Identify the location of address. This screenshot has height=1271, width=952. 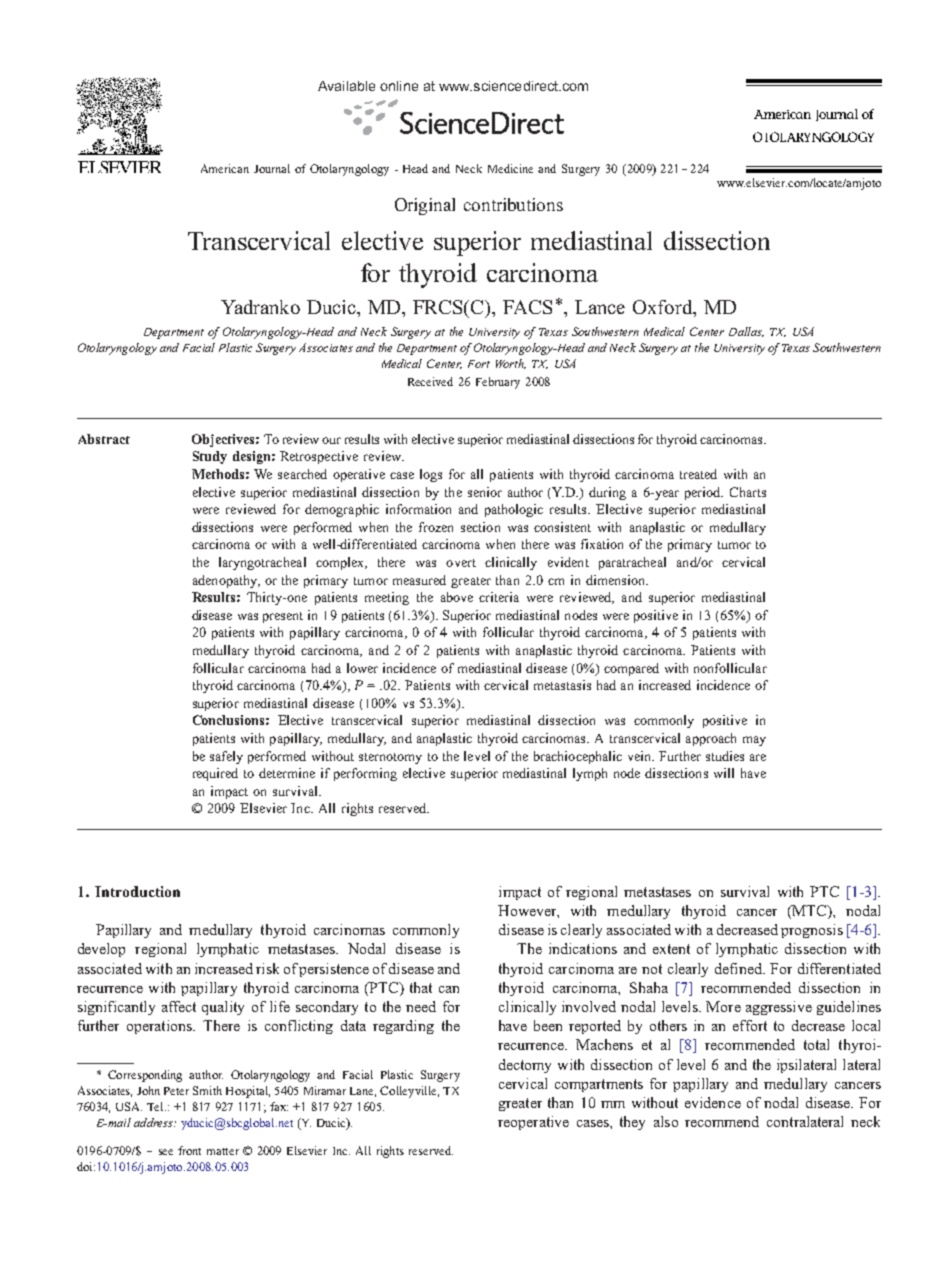
(154, 1122).
